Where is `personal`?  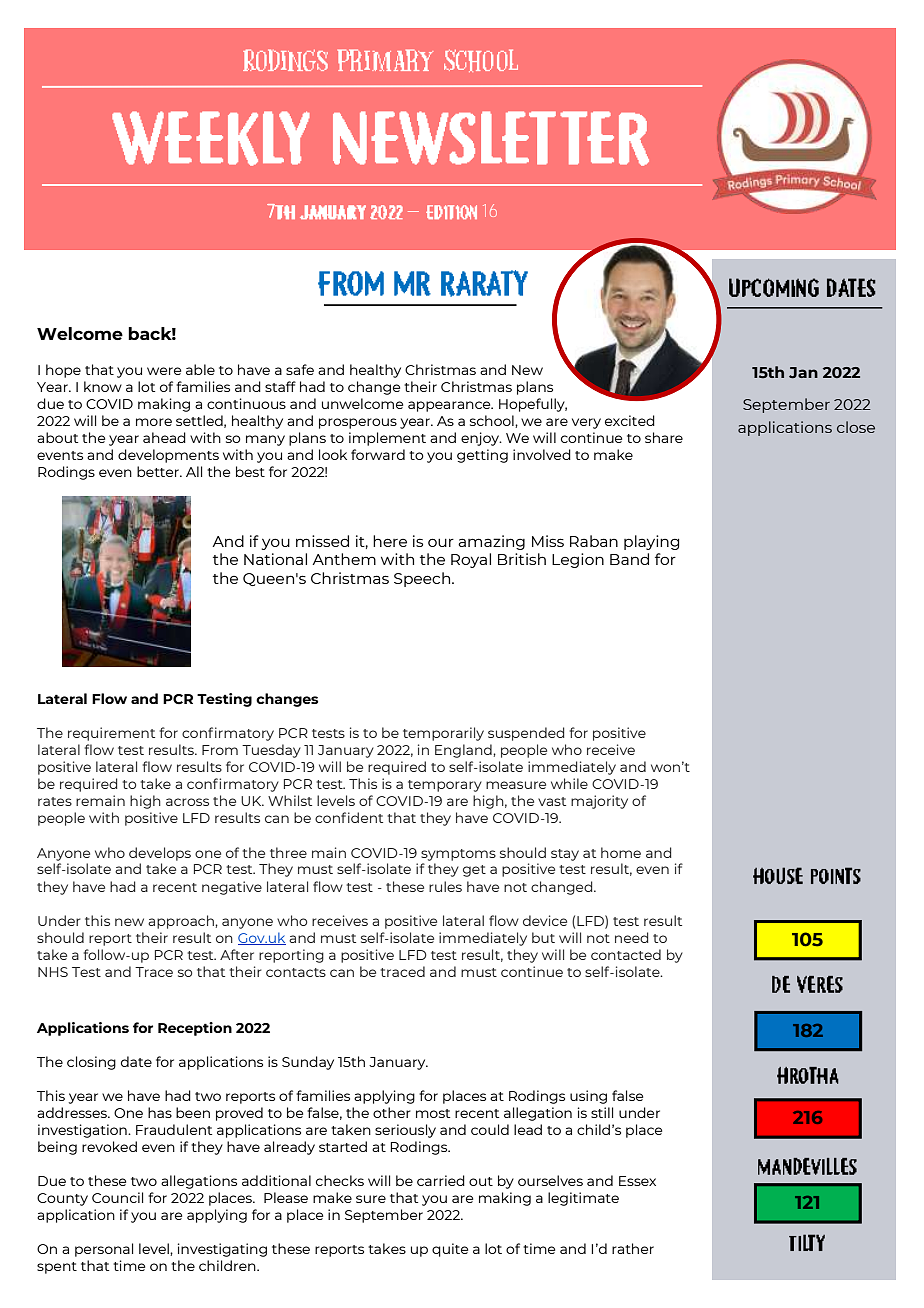
personal is located at coordinates (104, 1250).
